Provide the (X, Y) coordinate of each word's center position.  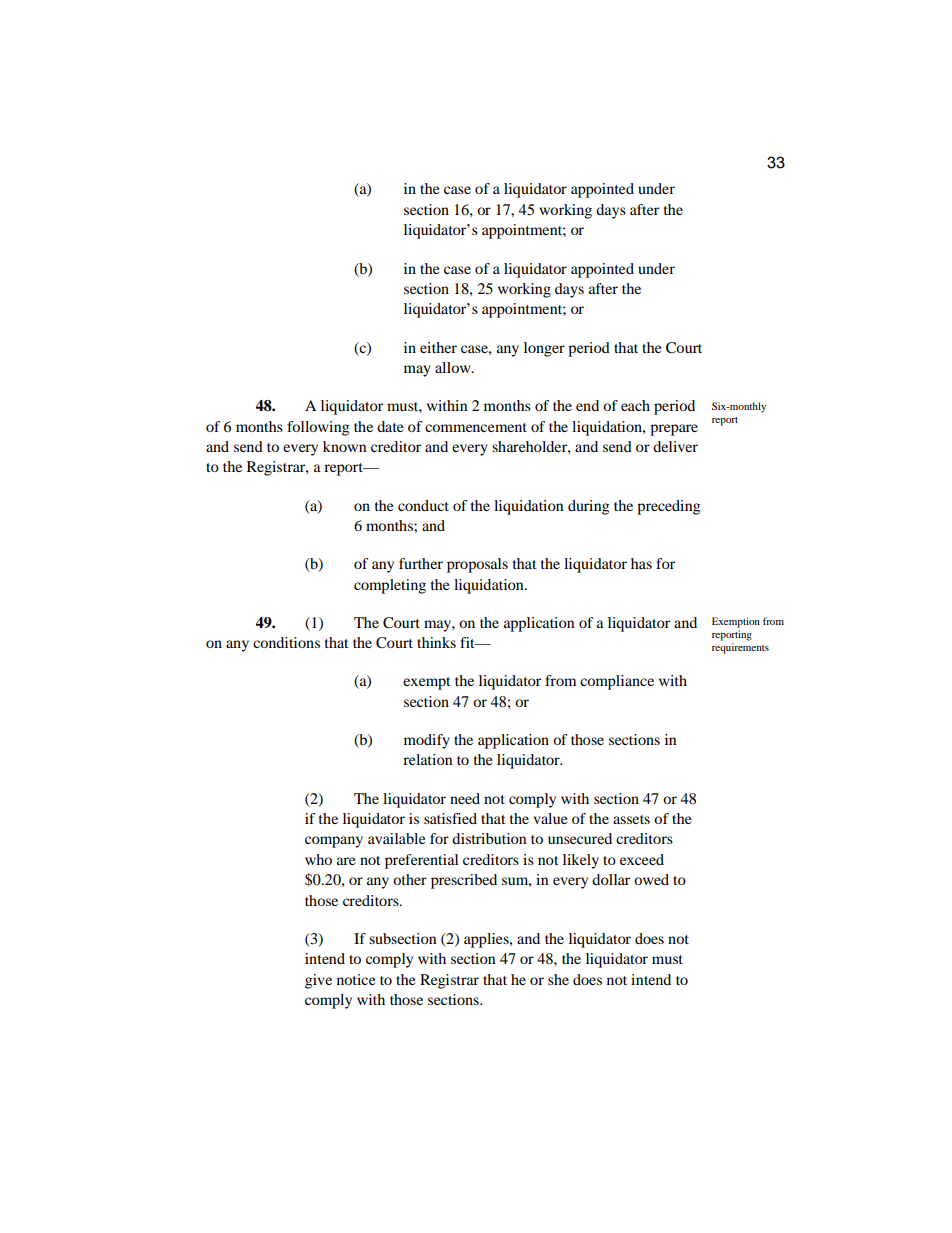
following (318, 428)
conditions (286, 642)
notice (356, 979)
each (635, 405)
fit (468, 642)
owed (651, 879)
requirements (740, 648)
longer (544, 349)
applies (487, 940)
